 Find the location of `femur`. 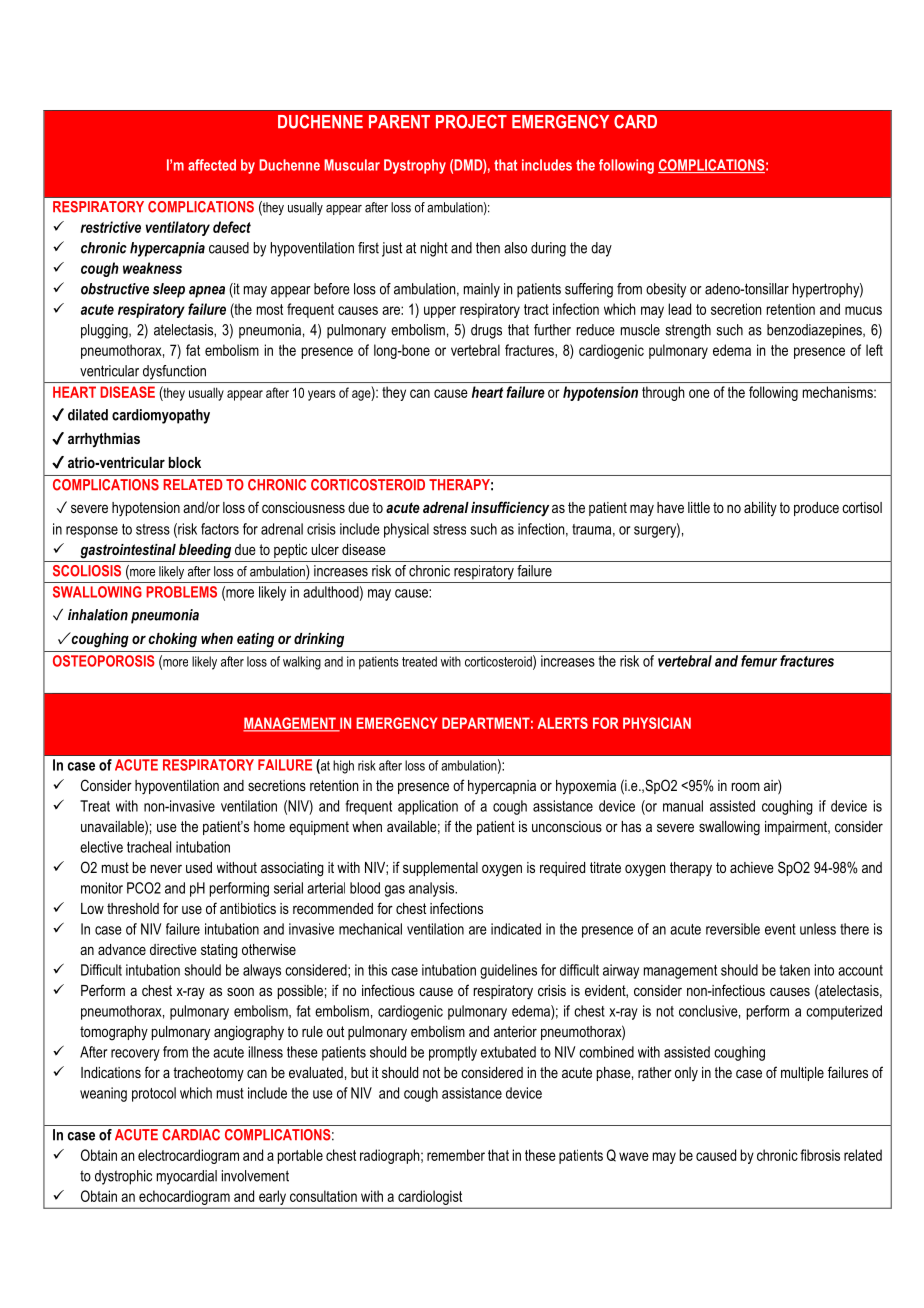

femur is located at coordinates (759, 661).
